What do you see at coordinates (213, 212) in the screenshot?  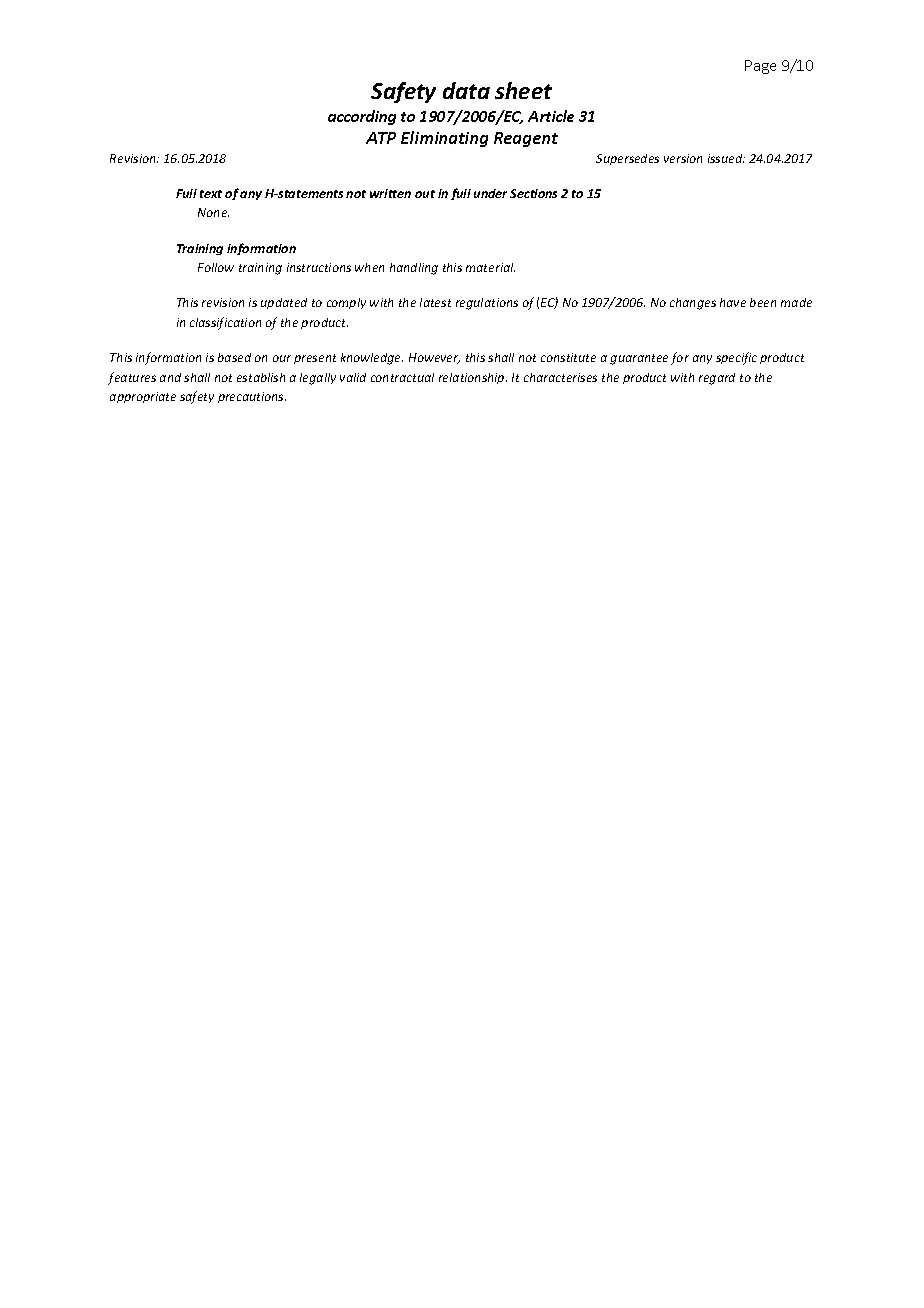 I see `None` at bounding box center [213, 212].
